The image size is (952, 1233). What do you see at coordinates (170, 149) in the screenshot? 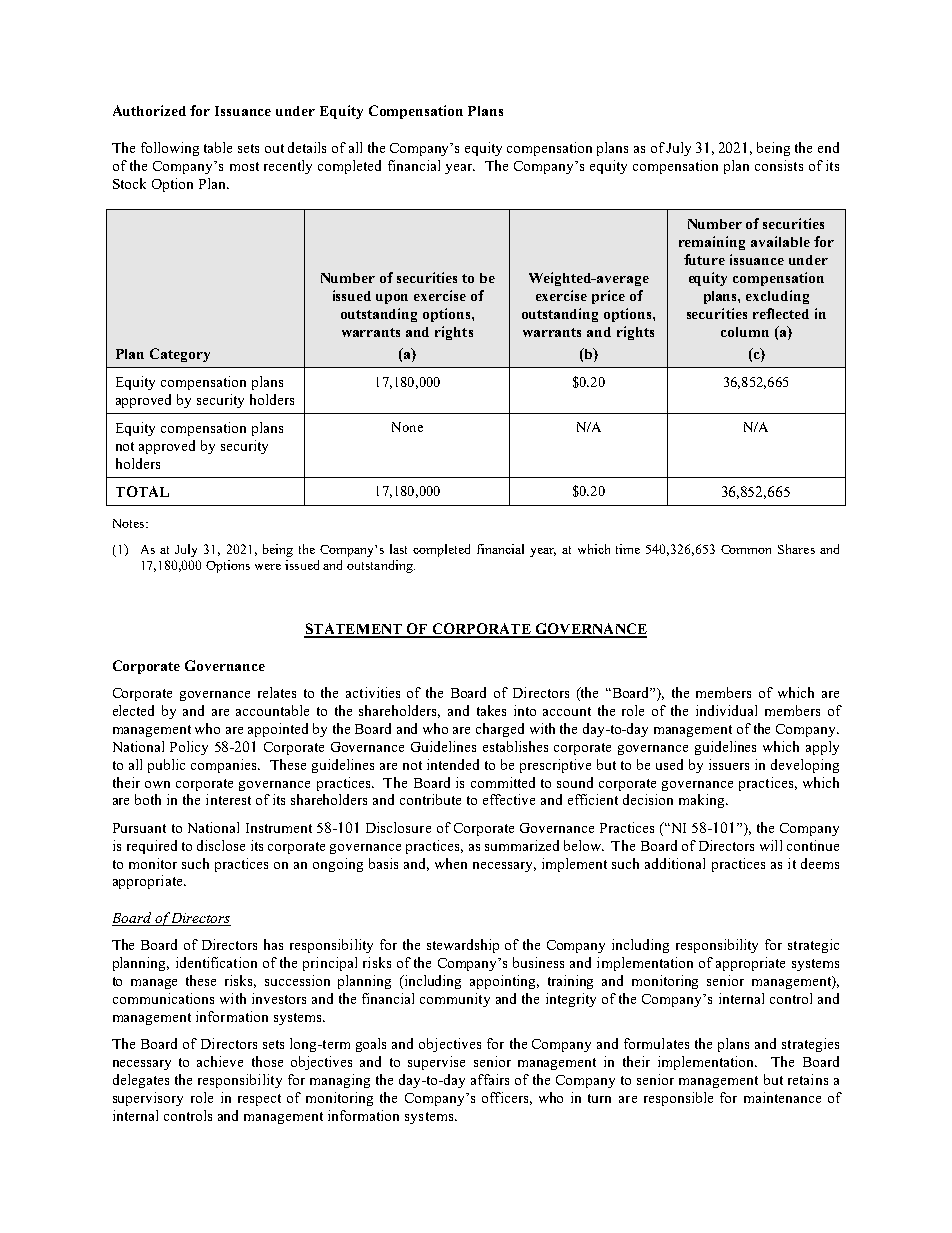
I see `following` at bounding box center [170, 149].
